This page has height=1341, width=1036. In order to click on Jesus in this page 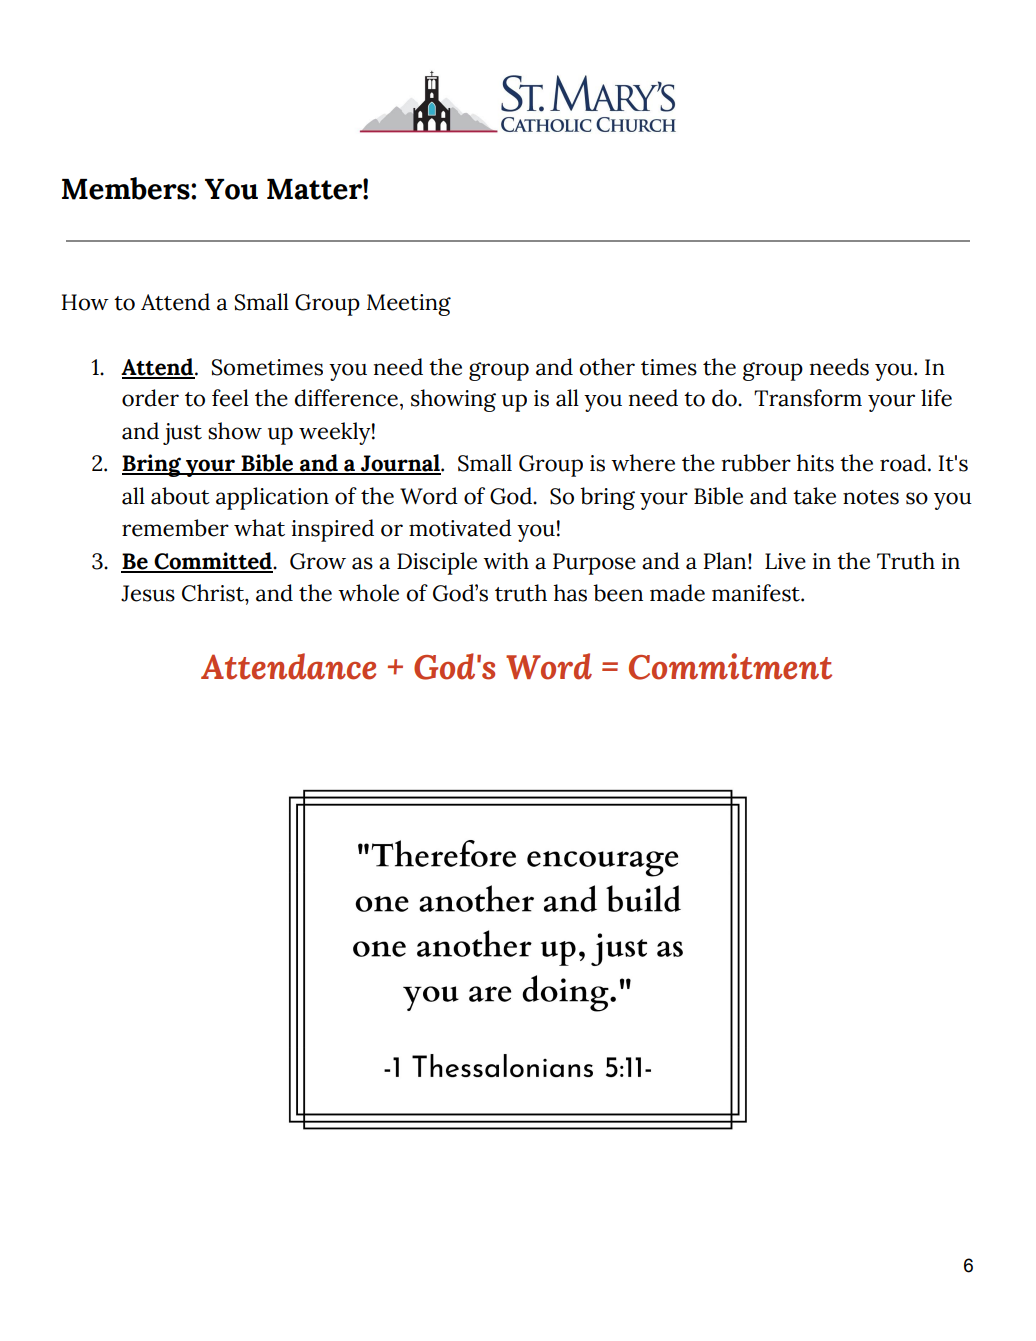, I will do `click(148, 593)`.
